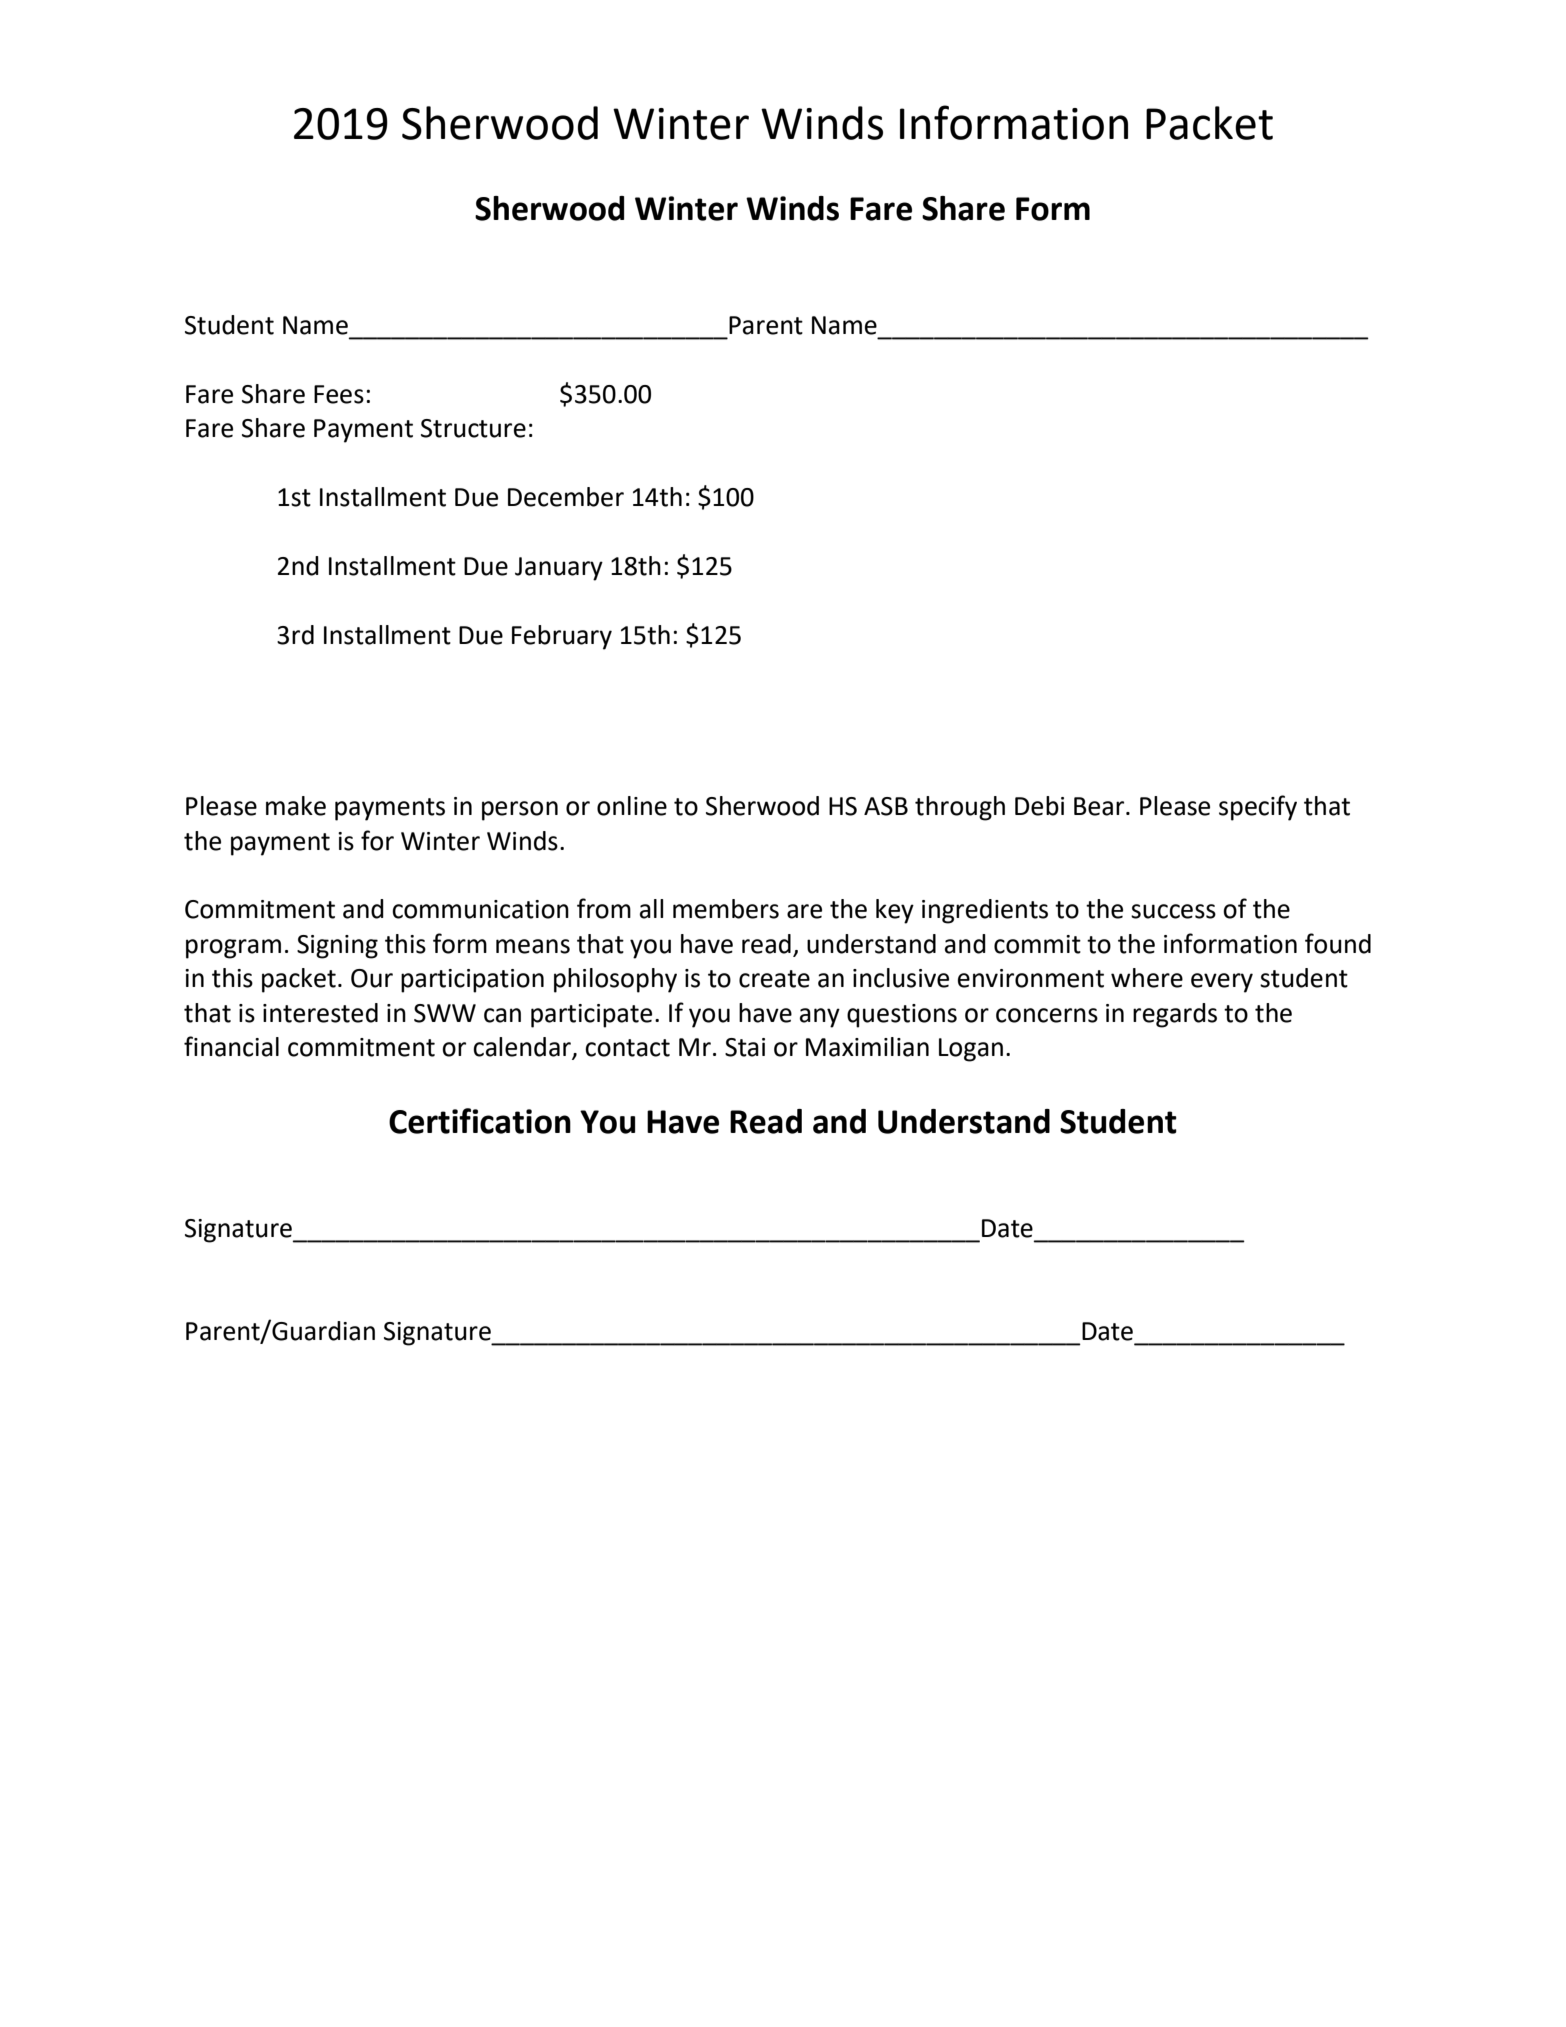 The image size is (1566, 2027). I want to click on Fees, so click(339, 394).
